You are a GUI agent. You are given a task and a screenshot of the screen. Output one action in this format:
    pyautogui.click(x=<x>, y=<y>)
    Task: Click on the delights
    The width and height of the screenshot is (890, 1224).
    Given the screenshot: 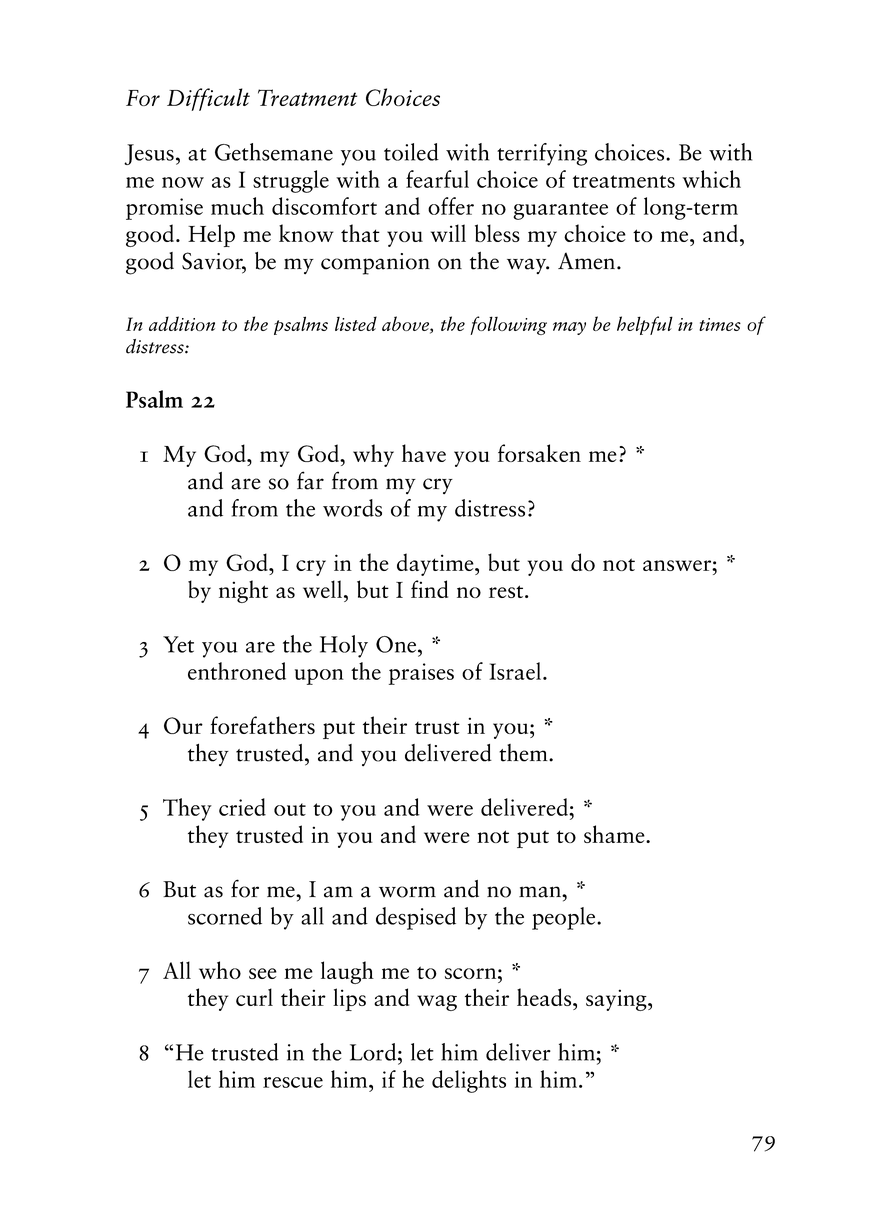 What is the action you would take?
    pyautogui.click(x=469, y=1081)
